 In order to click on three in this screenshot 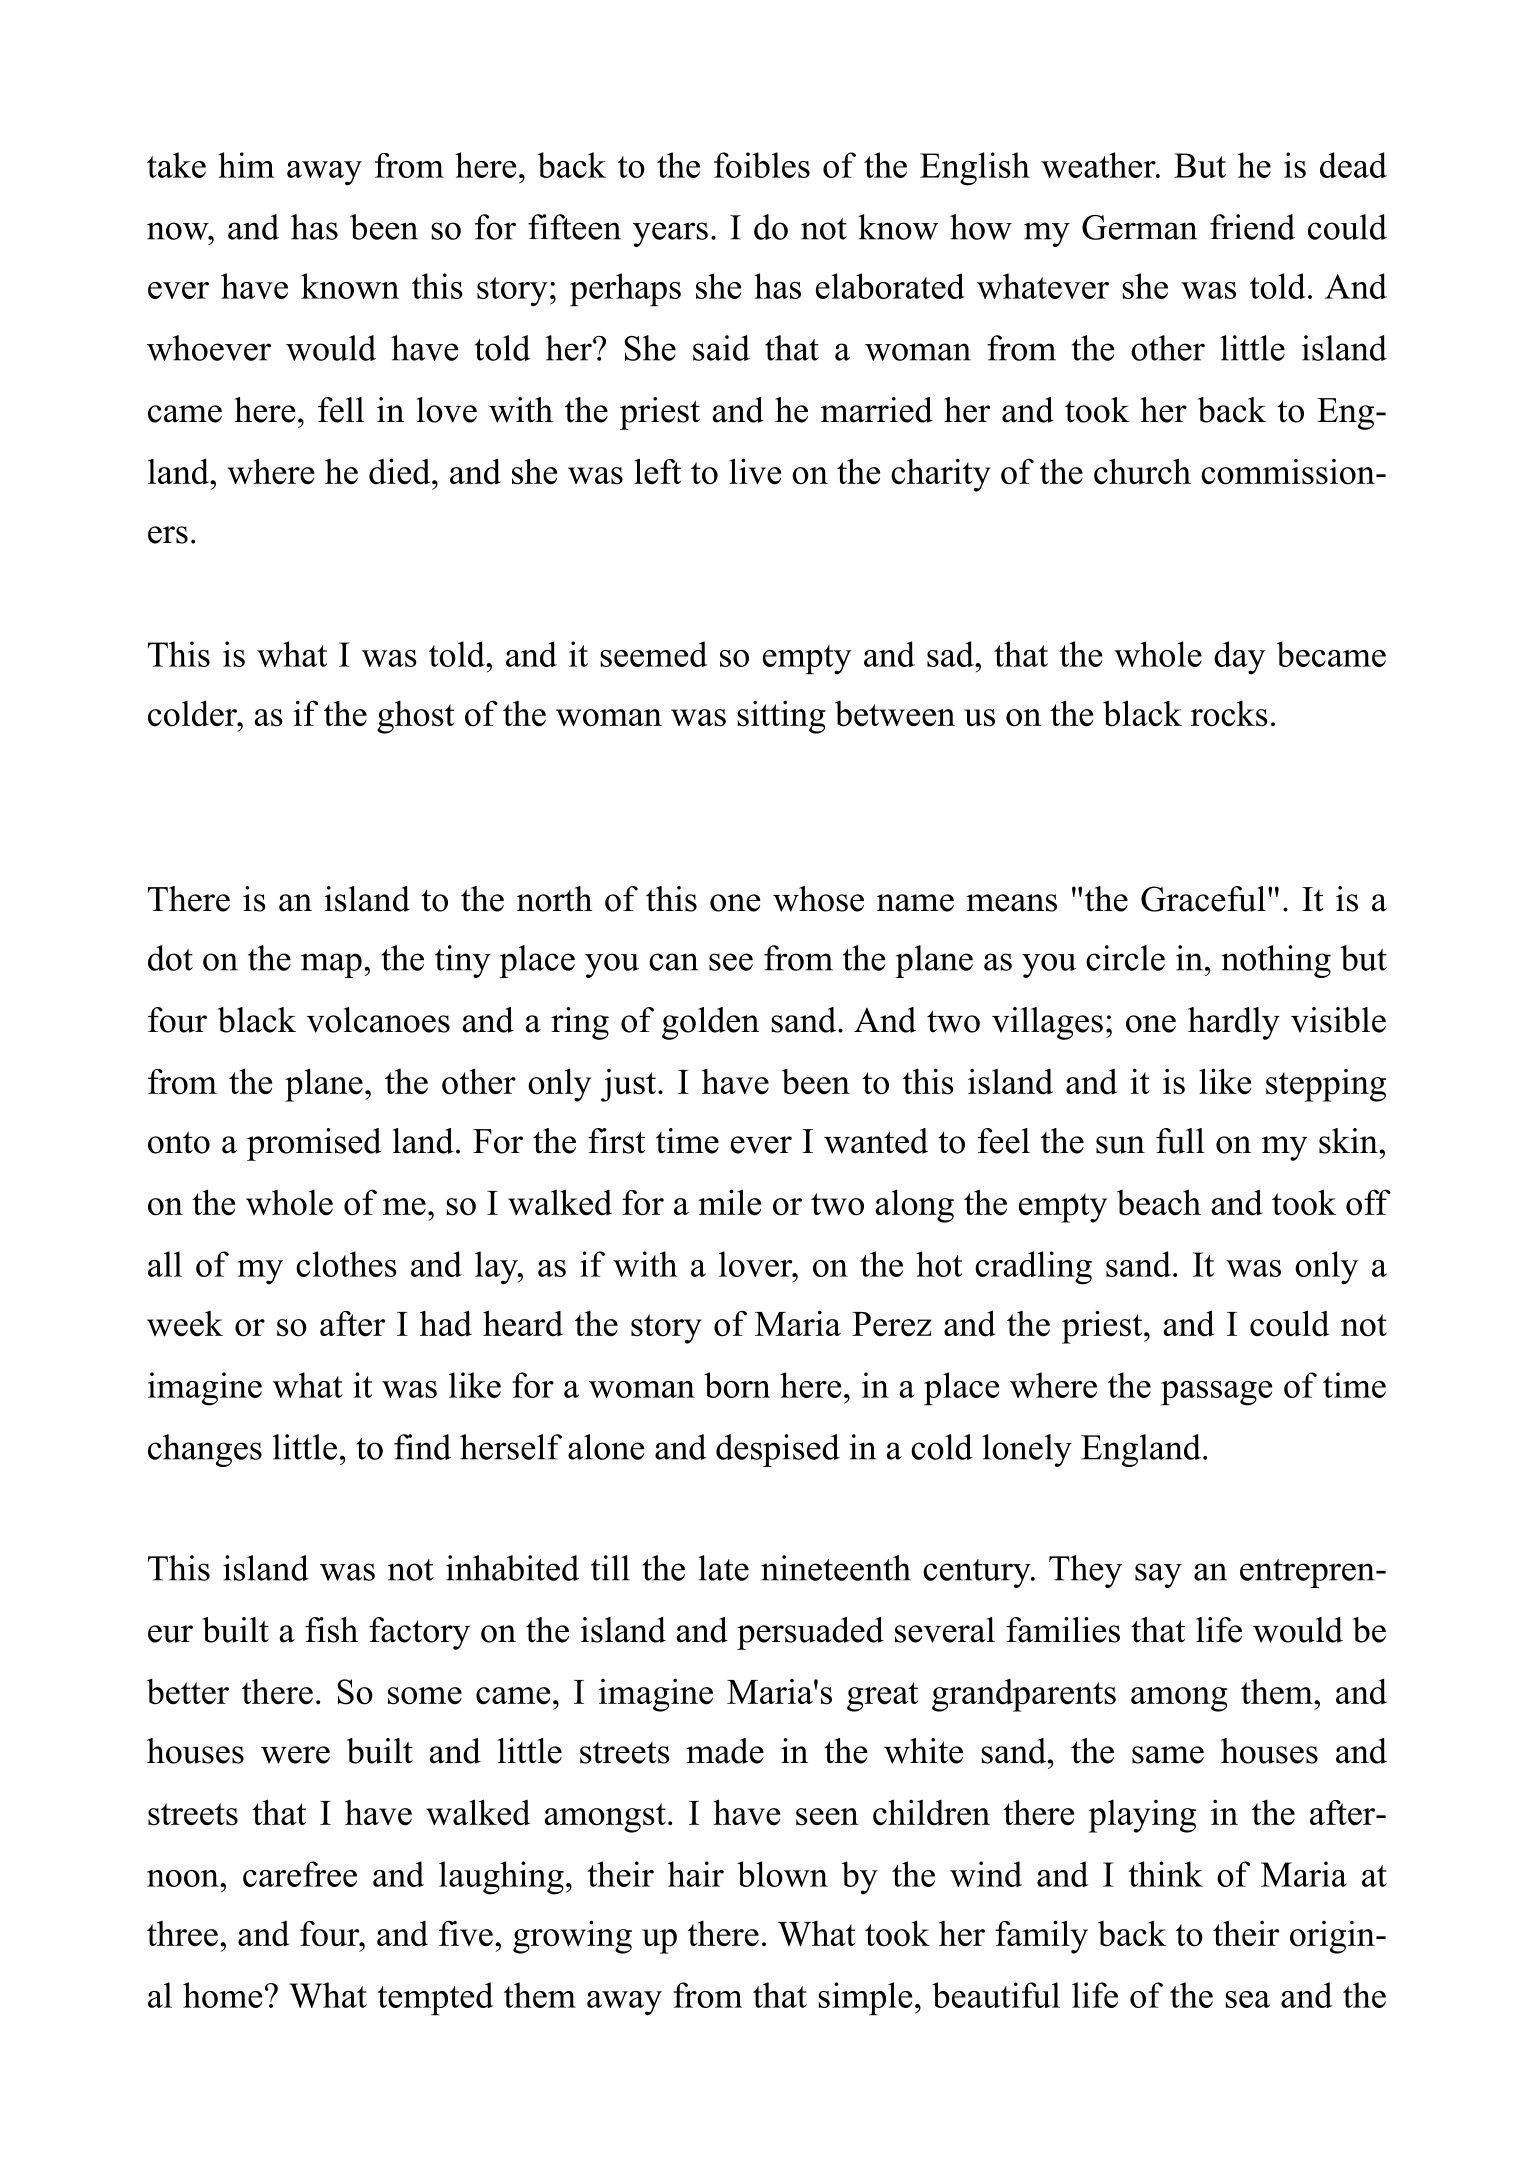, I will do `click(182, 1934)`.
